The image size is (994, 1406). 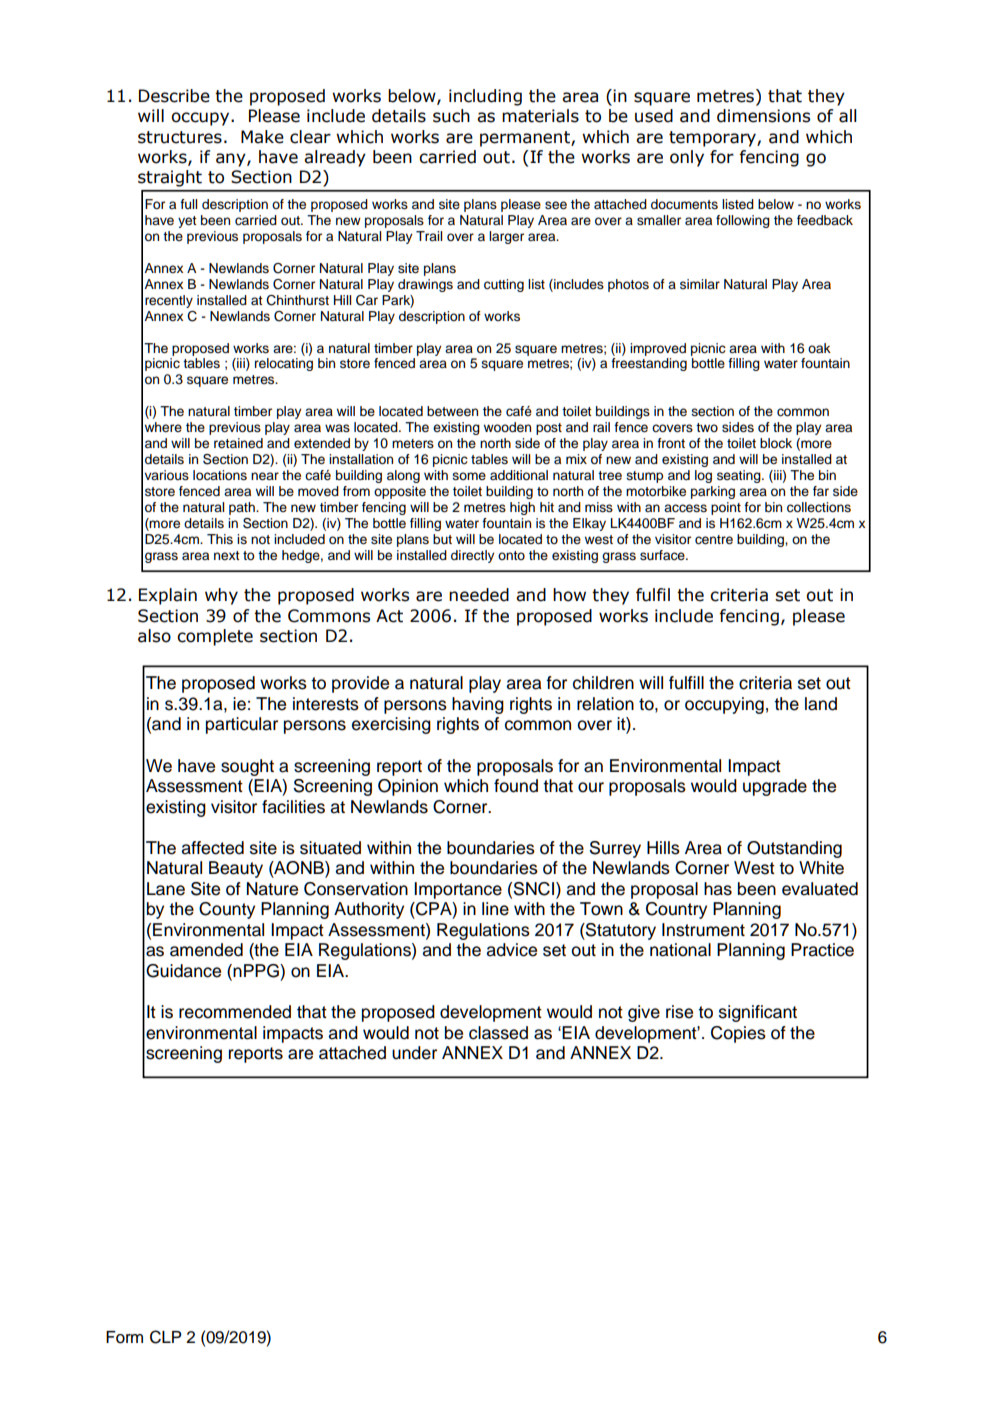 What do you see at coordinates (215, 637) in the screenshot?
I see `complete` at bounding box center [215, 637].
